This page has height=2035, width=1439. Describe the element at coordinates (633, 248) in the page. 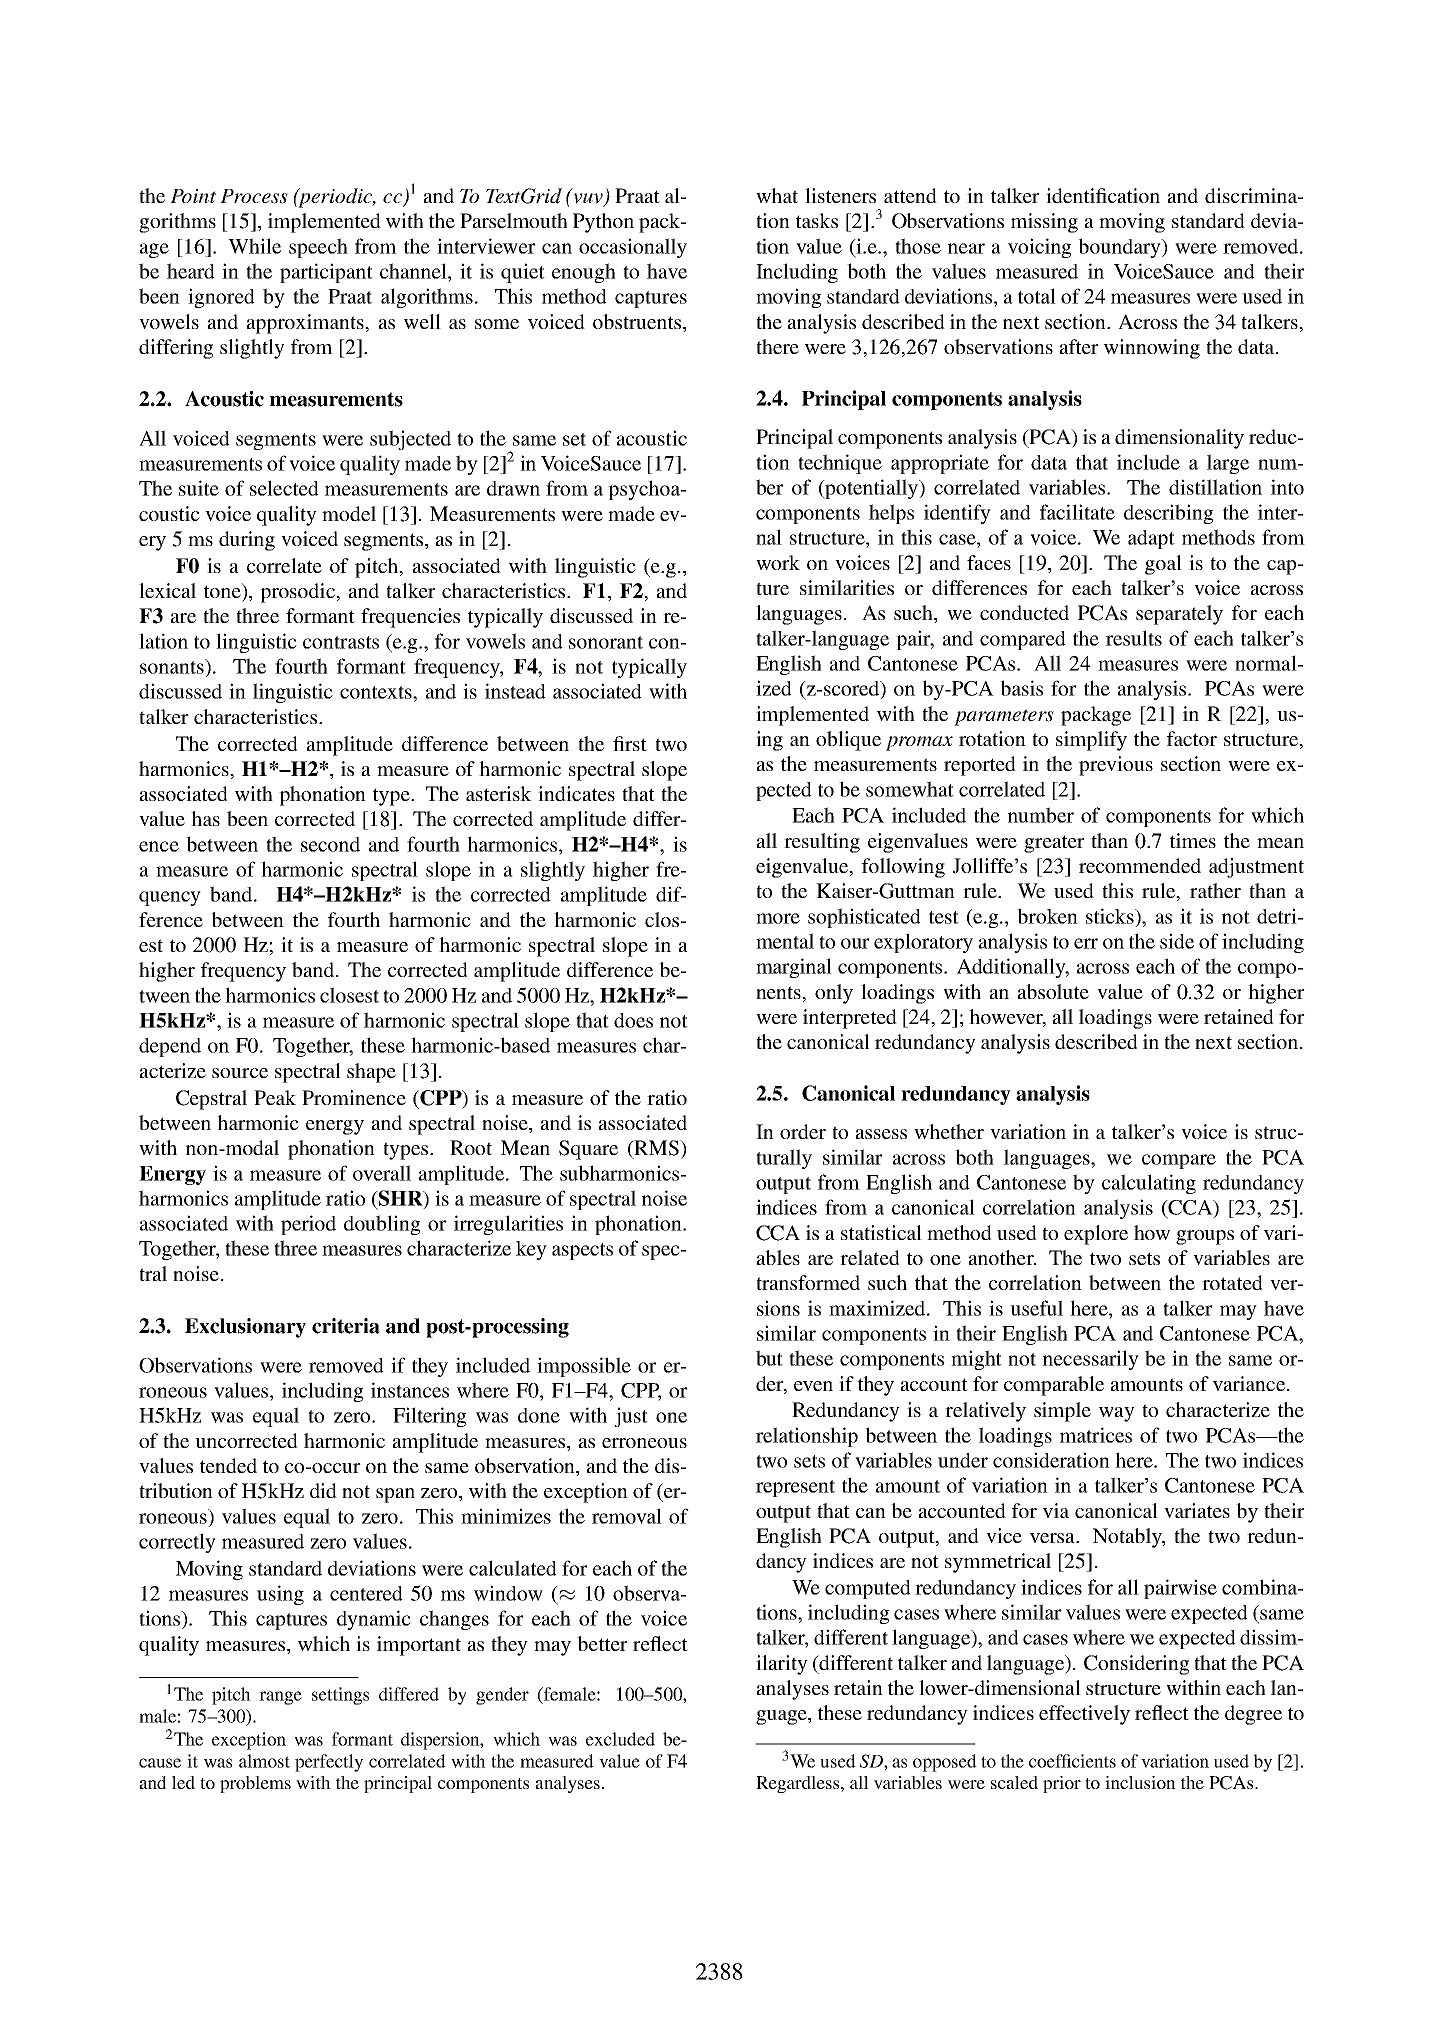

I see `occasionally` at that location.
